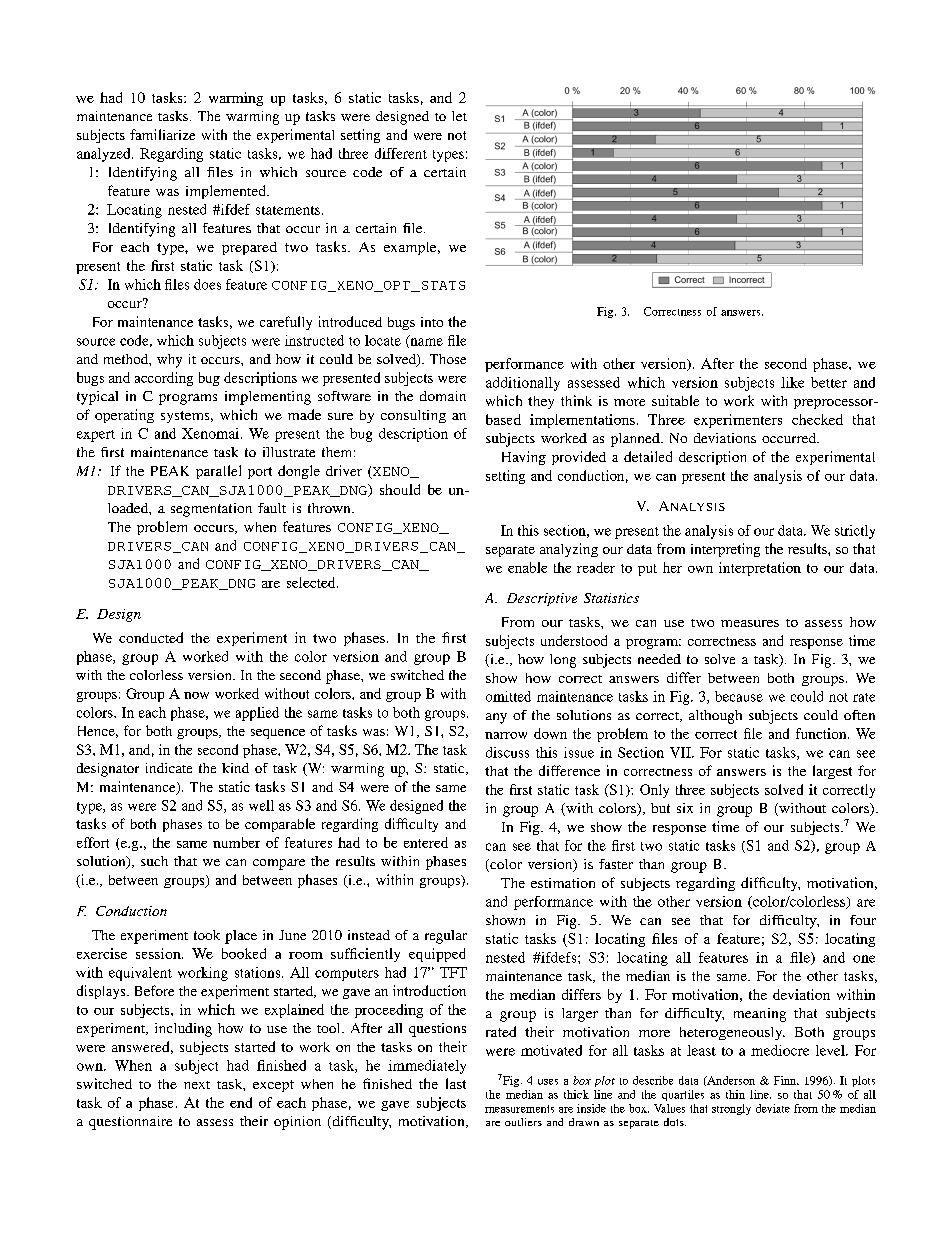  What do you see at coordinates (792, 382) in the screenshot?
I see `like` at bounding box center [792, 382].
